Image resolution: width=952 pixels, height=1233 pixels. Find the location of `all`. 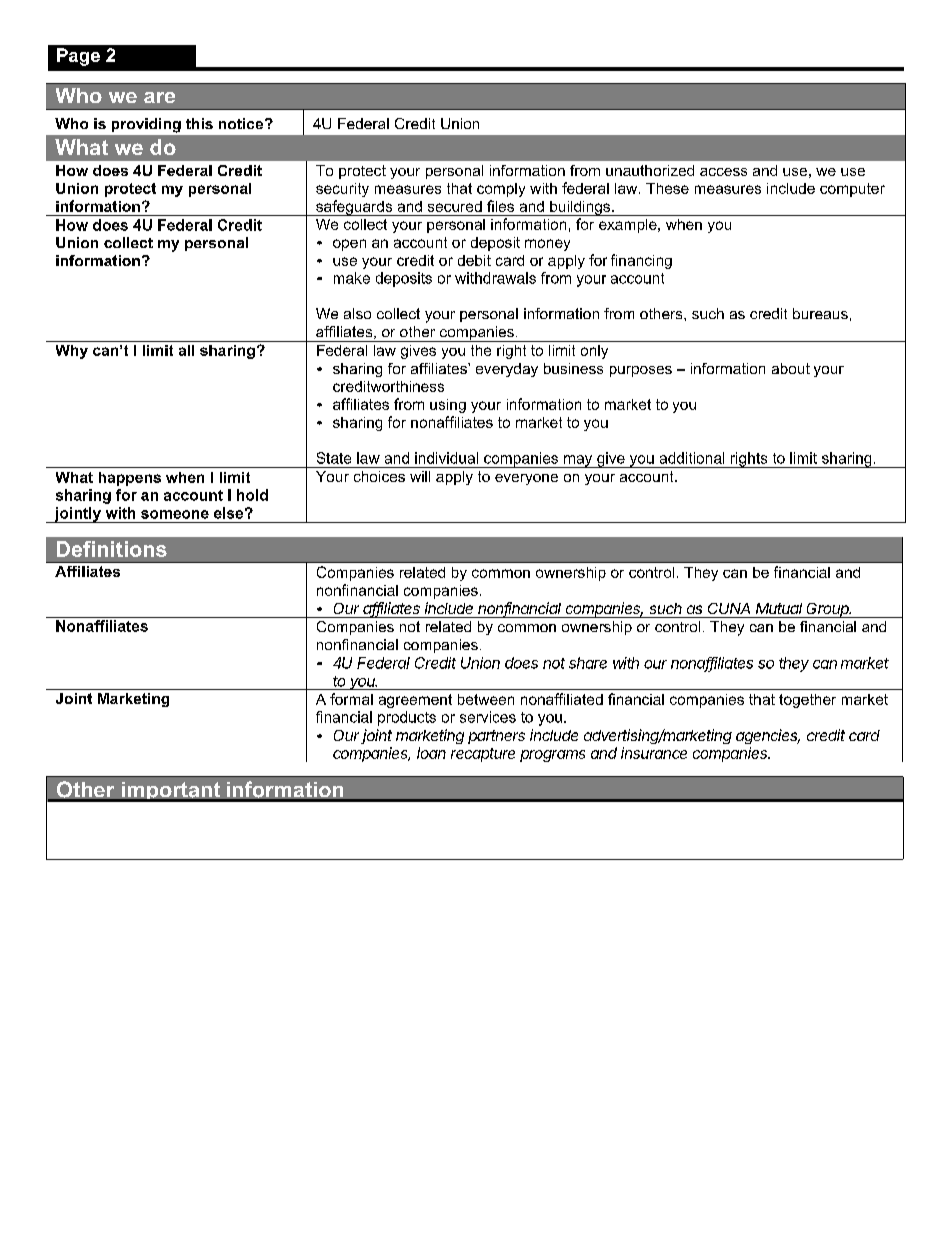

all is located at coordinates (186, 350).
